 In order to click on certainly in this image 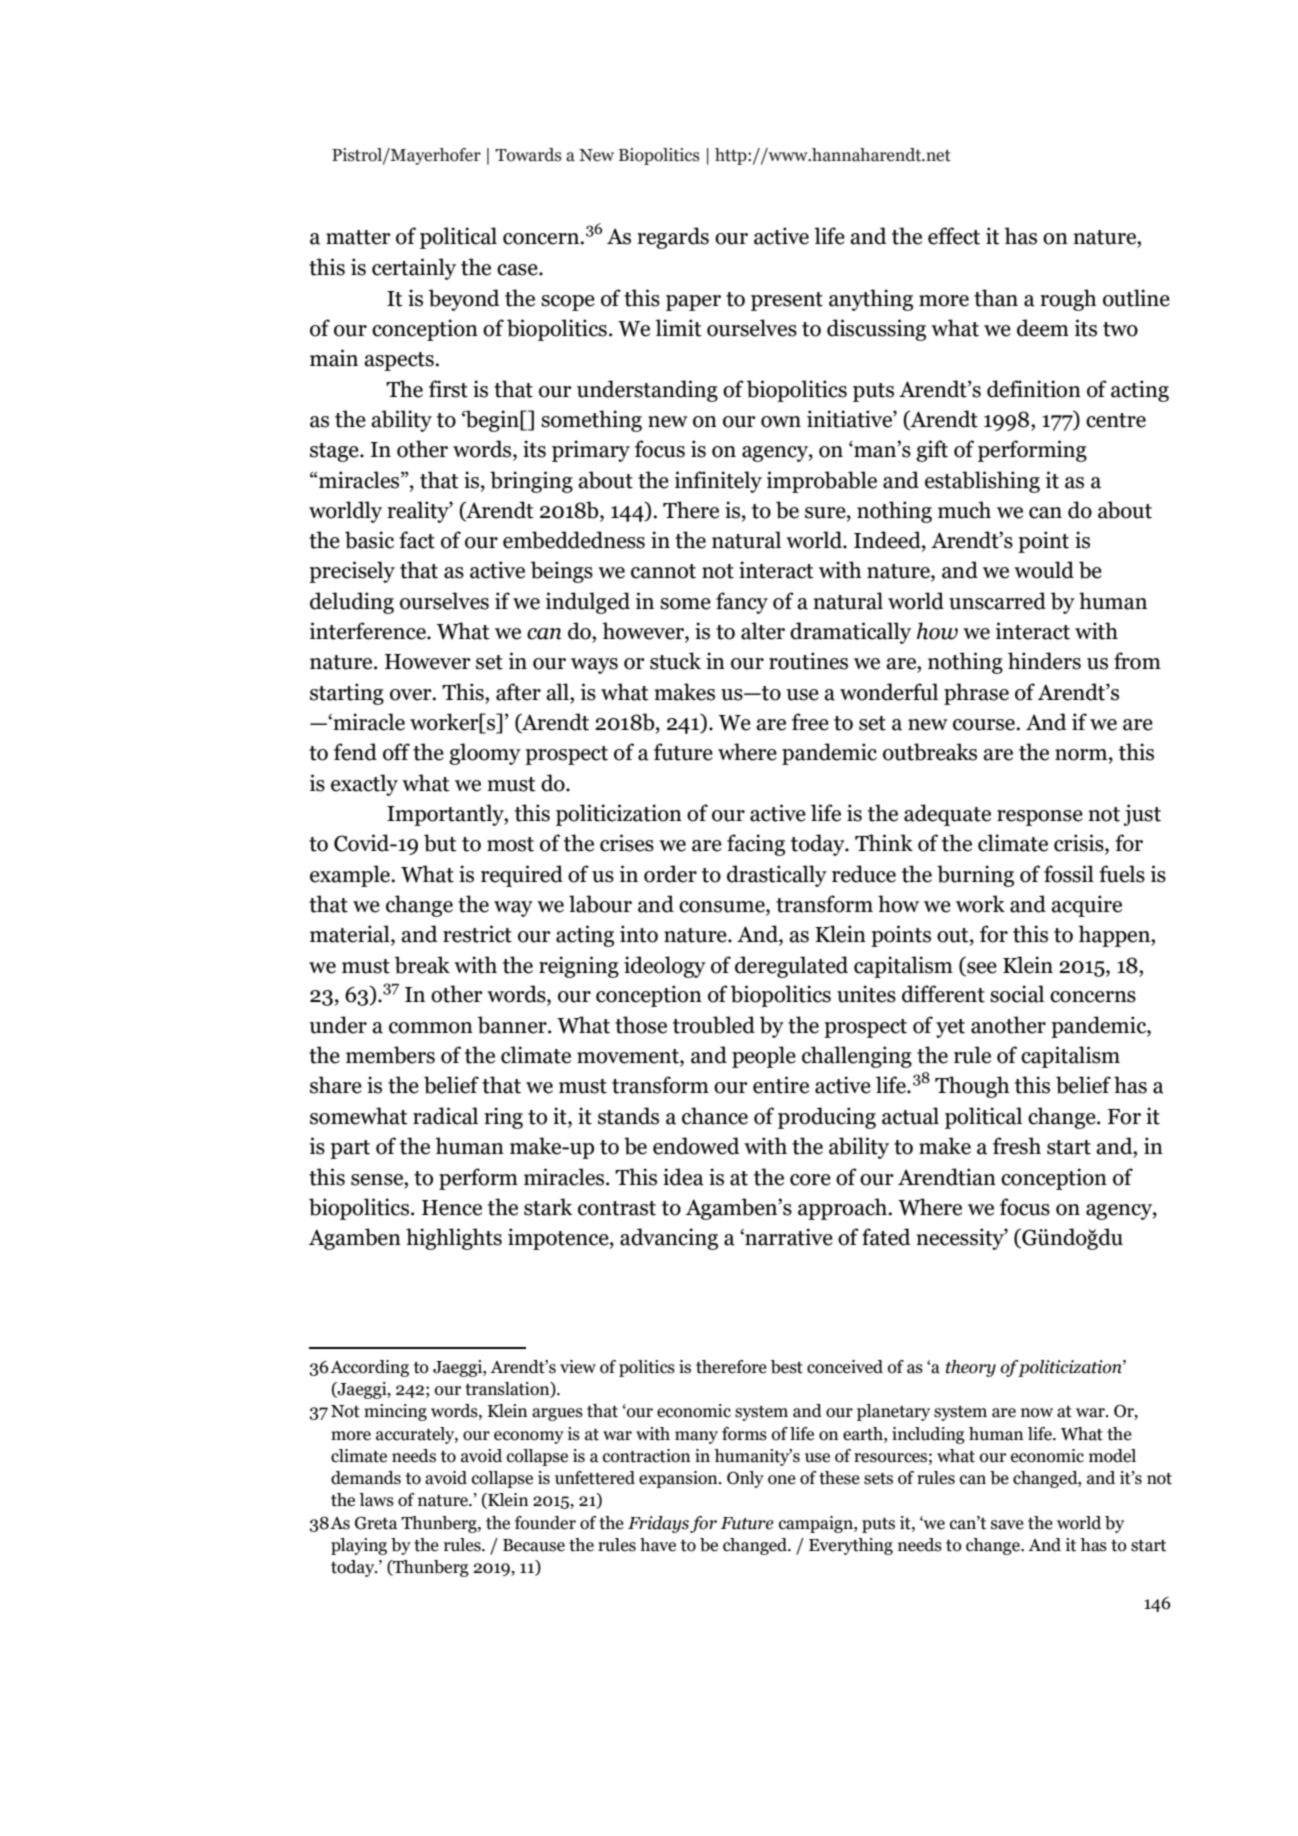, I will do `click(414, 269)`.
